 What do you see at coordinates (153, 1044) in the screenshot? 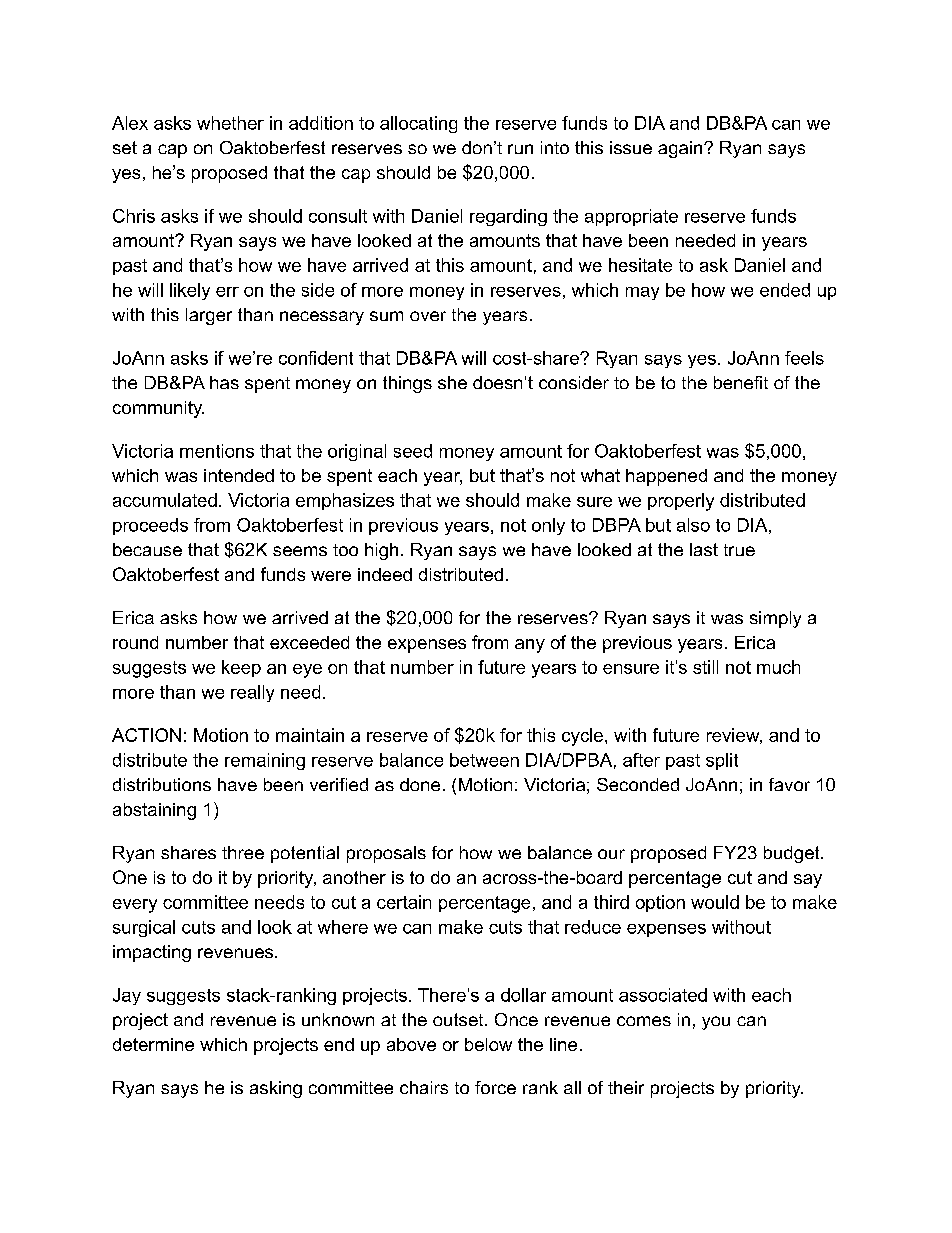
I see `determine` at bounding box center [153, 1044].
